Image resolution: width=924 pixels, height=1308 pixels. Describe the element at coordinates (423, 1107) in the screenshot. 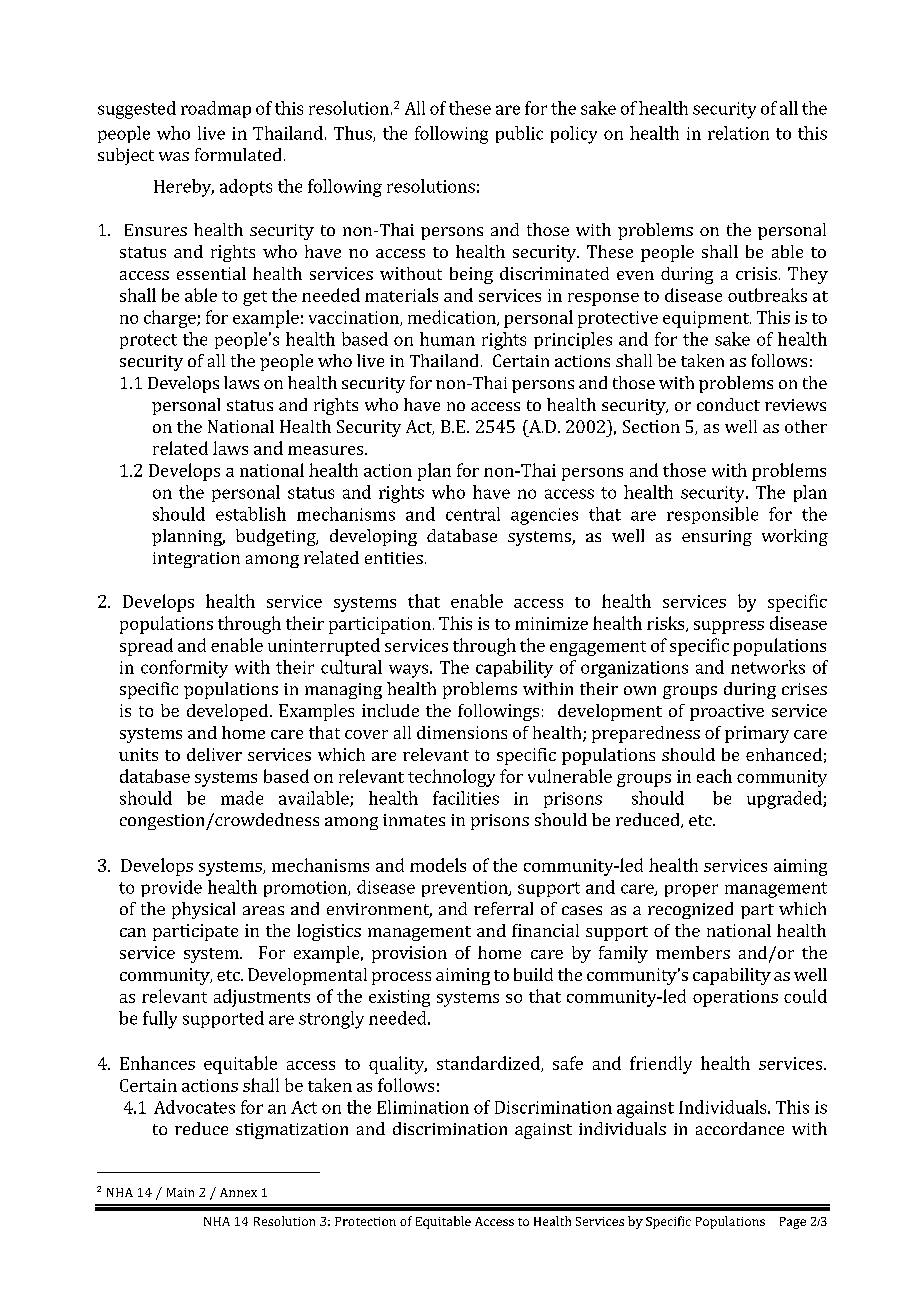

I see `Elimination` at that location.
